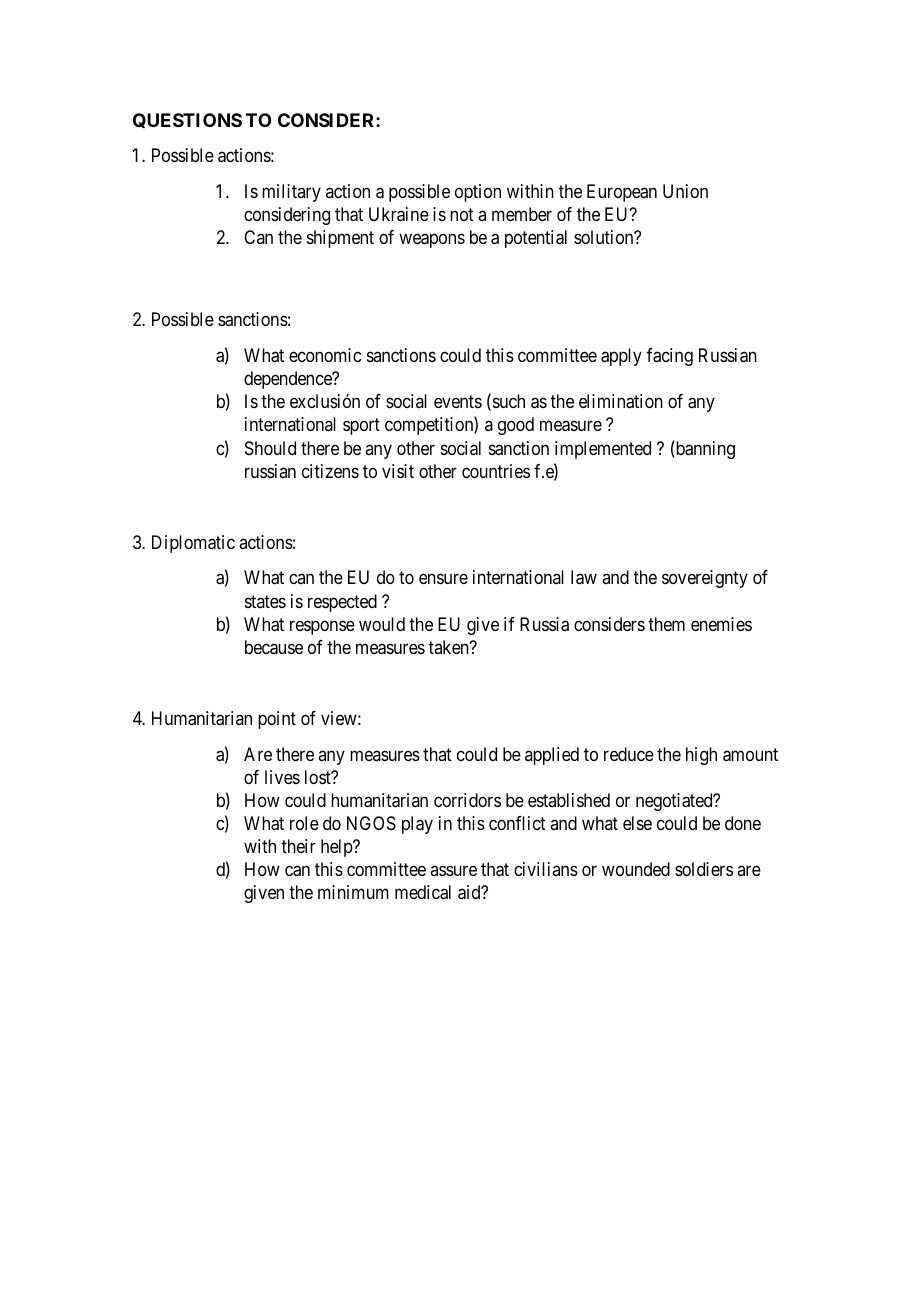 The height and width of the screenshot is (1308, 924). What do you see at coordinates (274, 647) in the screenshot?
I see `because` at bounding box center [274, 647].
